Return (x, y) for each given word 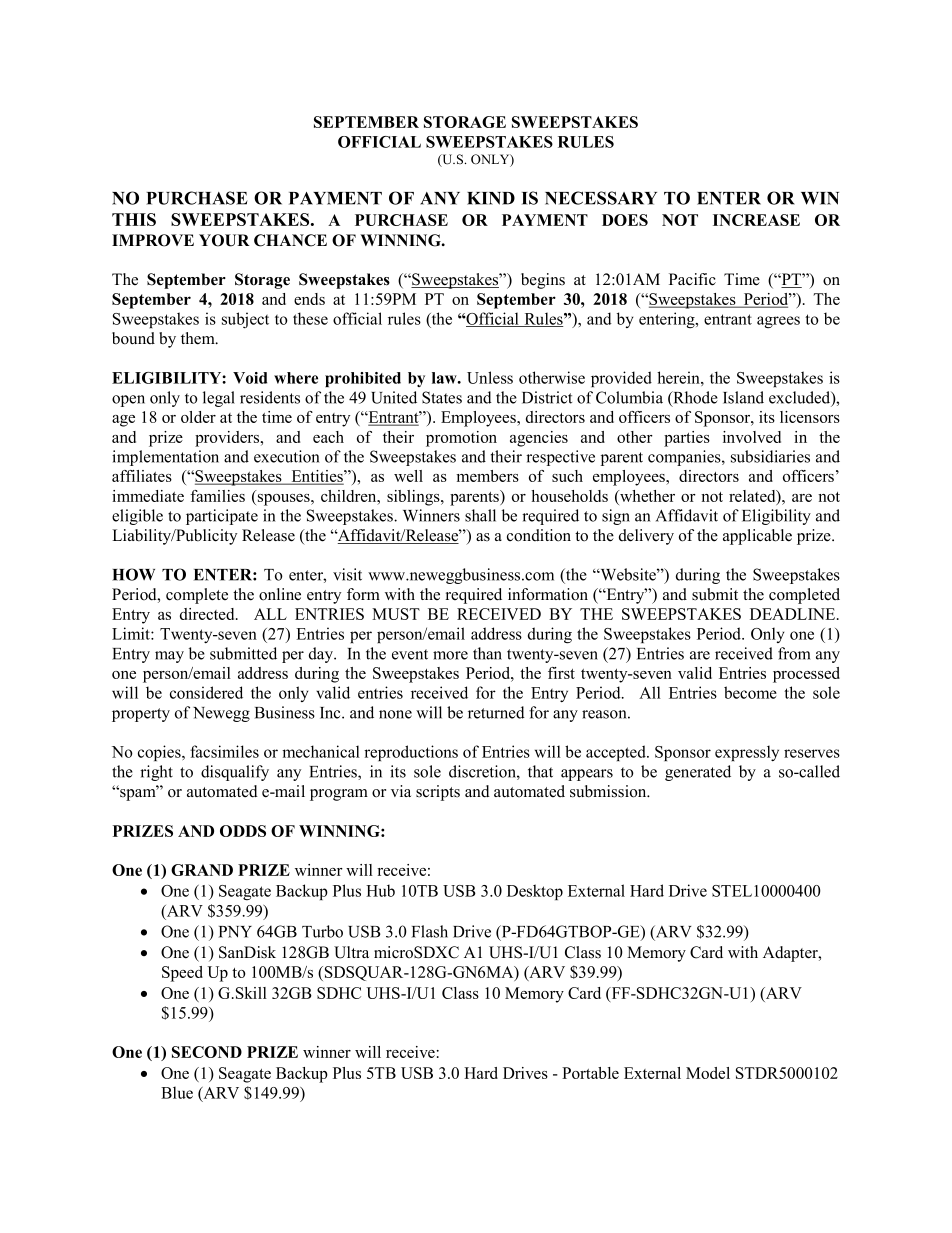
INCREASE (756, 220)
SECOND (207, 1052)
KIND (491, 198)
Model (708, 1073)
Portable (590, 1073)
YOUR (224, 240)
